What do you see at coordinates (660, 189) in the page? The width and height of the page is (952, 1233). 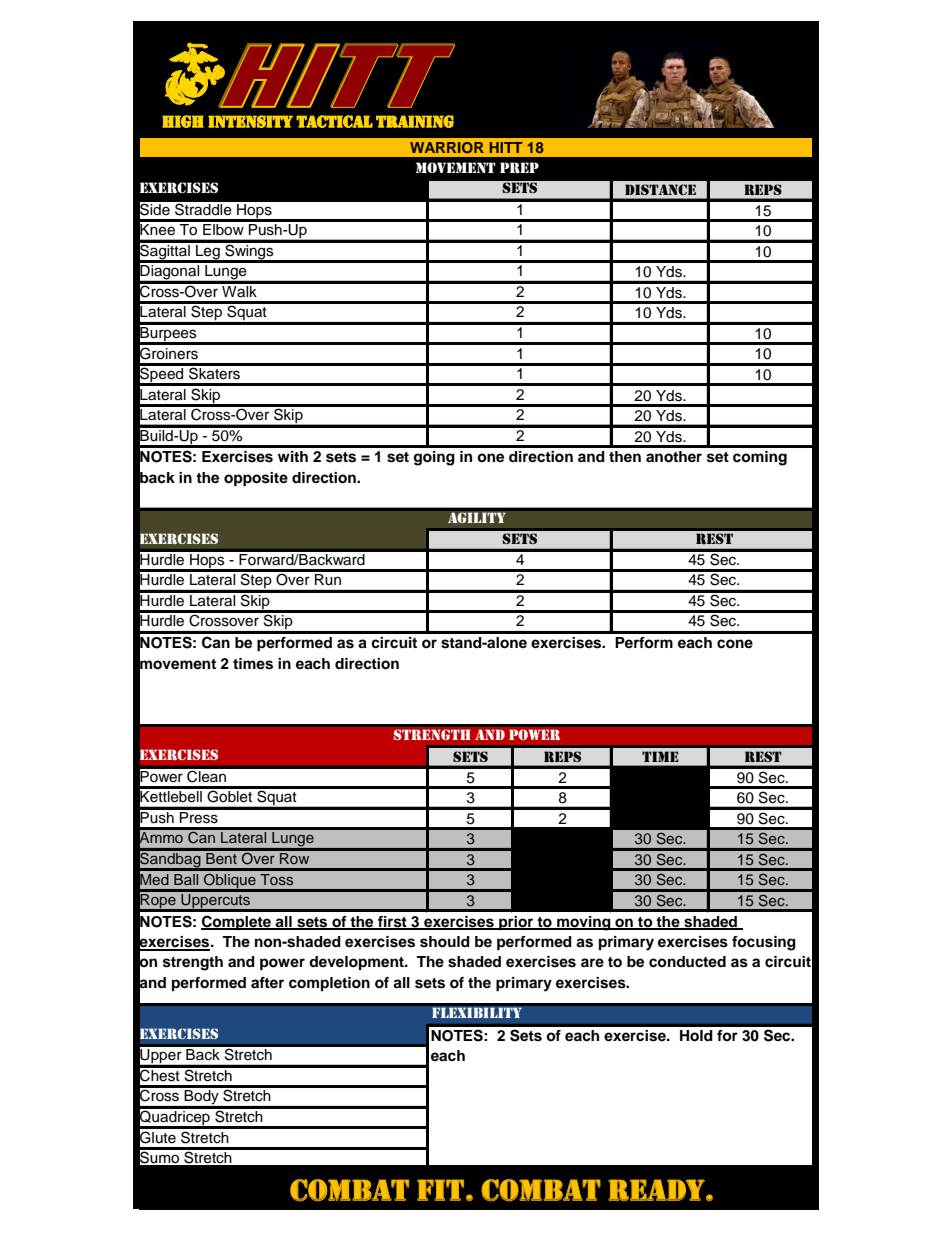 I see `DISTANCE` at bounding box center [660, 189].
